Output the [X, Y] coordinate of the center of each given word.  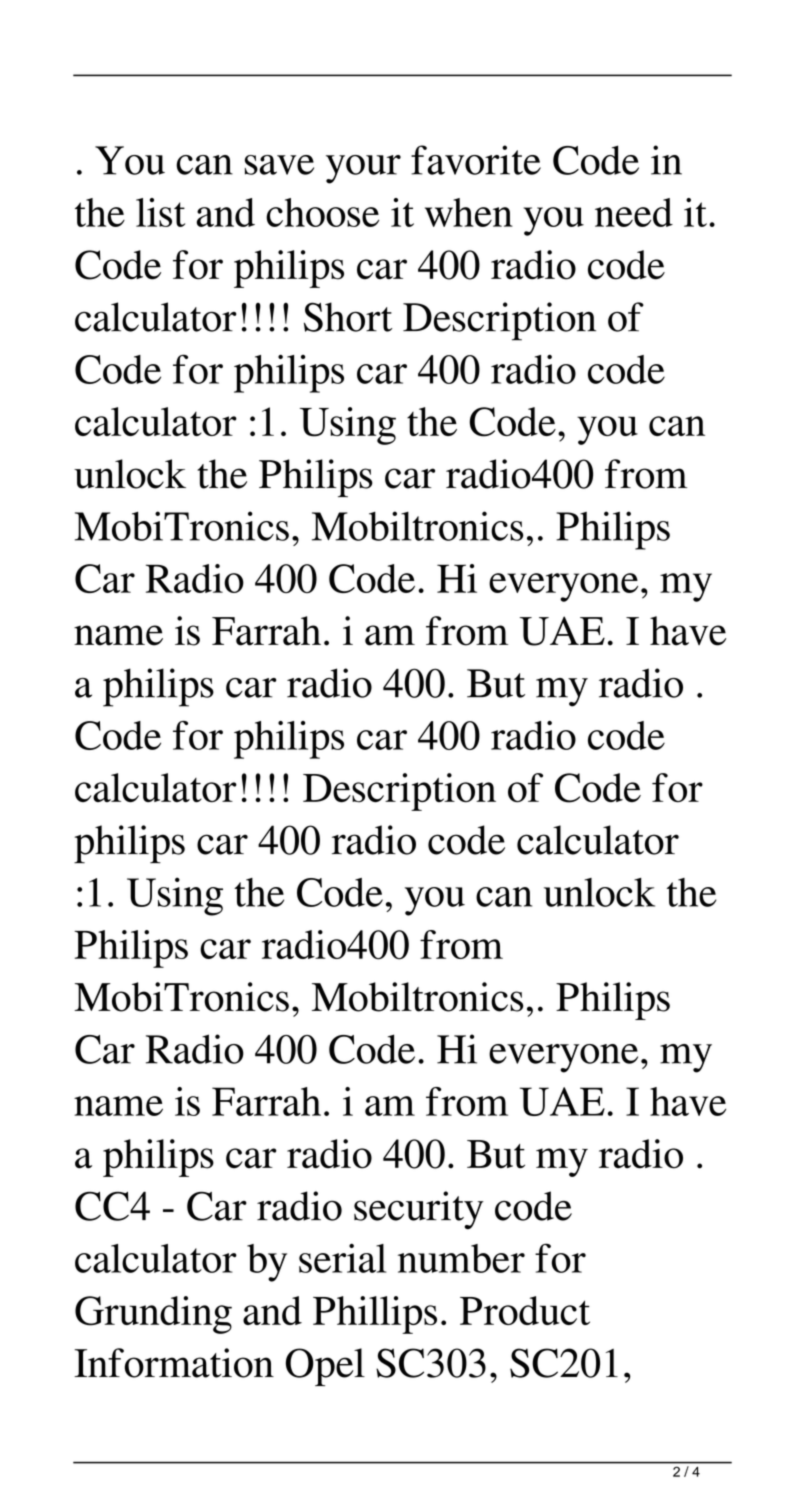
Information [174, 1363]
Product [525, 1310]
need [634, 212]
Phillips [375, 1315]
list [160, 212]
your [363, 169]
